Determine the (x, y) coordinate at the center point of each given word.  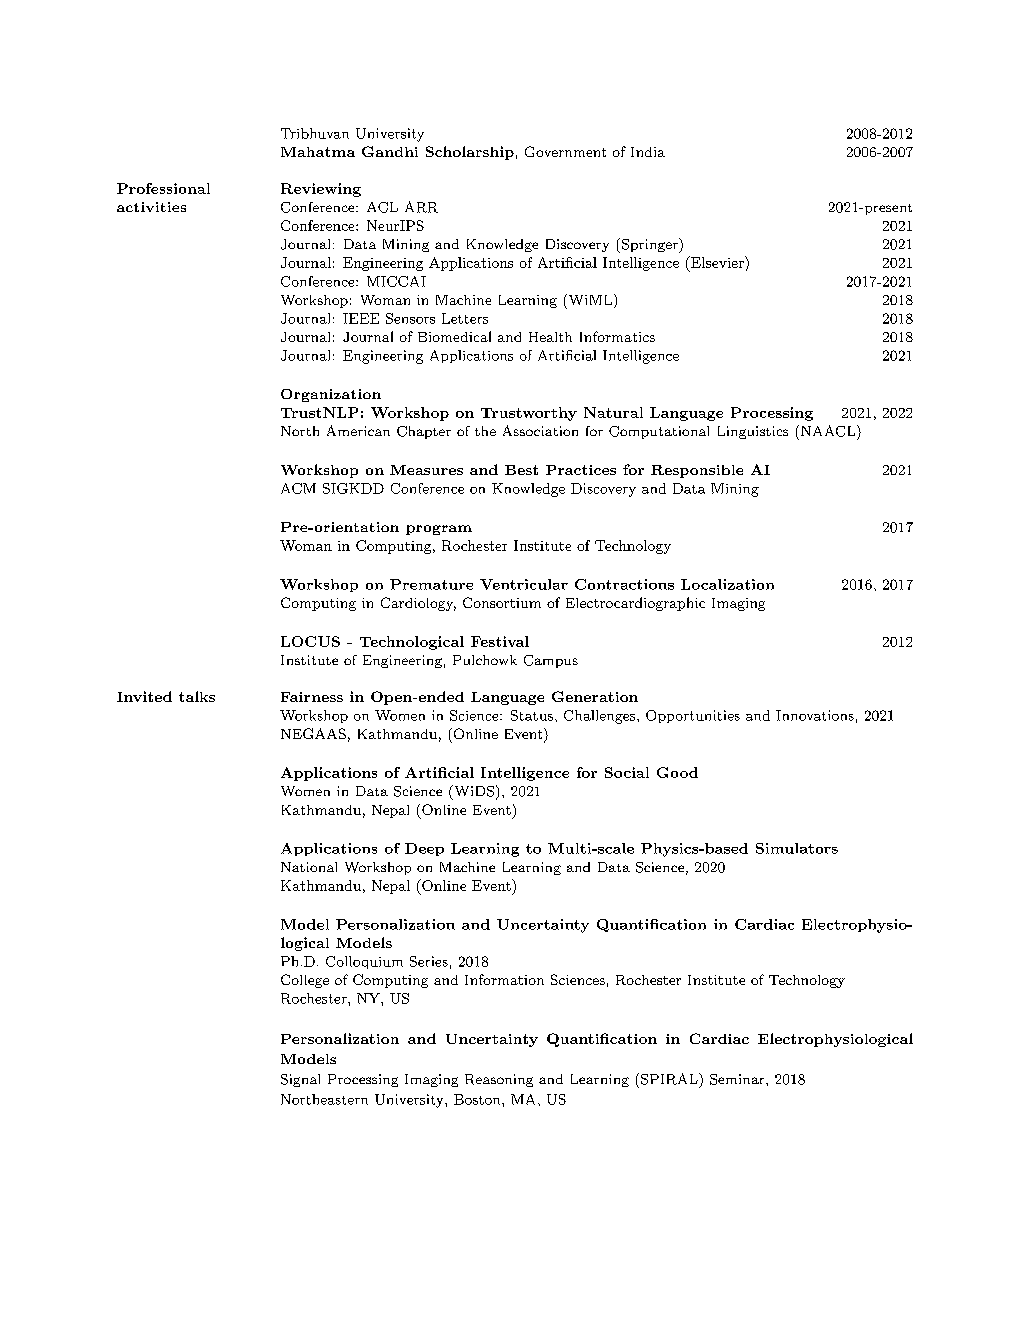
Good (677, 772)
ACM (298, 488)
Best (521, 470)
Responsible (697, 471)
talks (197, 696)
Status (532, 715)
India (648, 152)
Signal (300, 1080)
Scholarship (470, 153)
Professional (163, 188)
